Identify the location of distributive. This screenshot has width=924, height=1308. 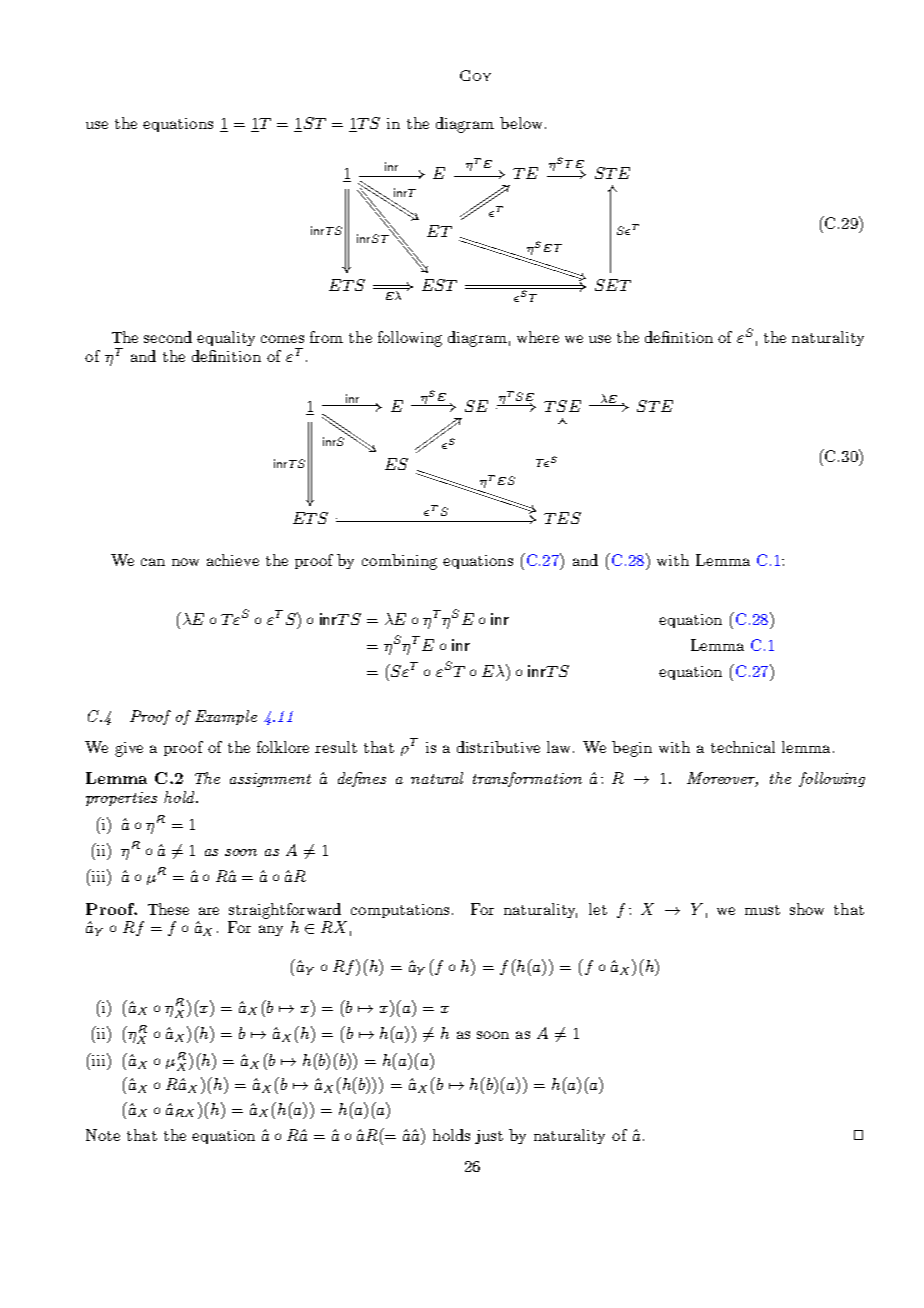
(498, 747).
